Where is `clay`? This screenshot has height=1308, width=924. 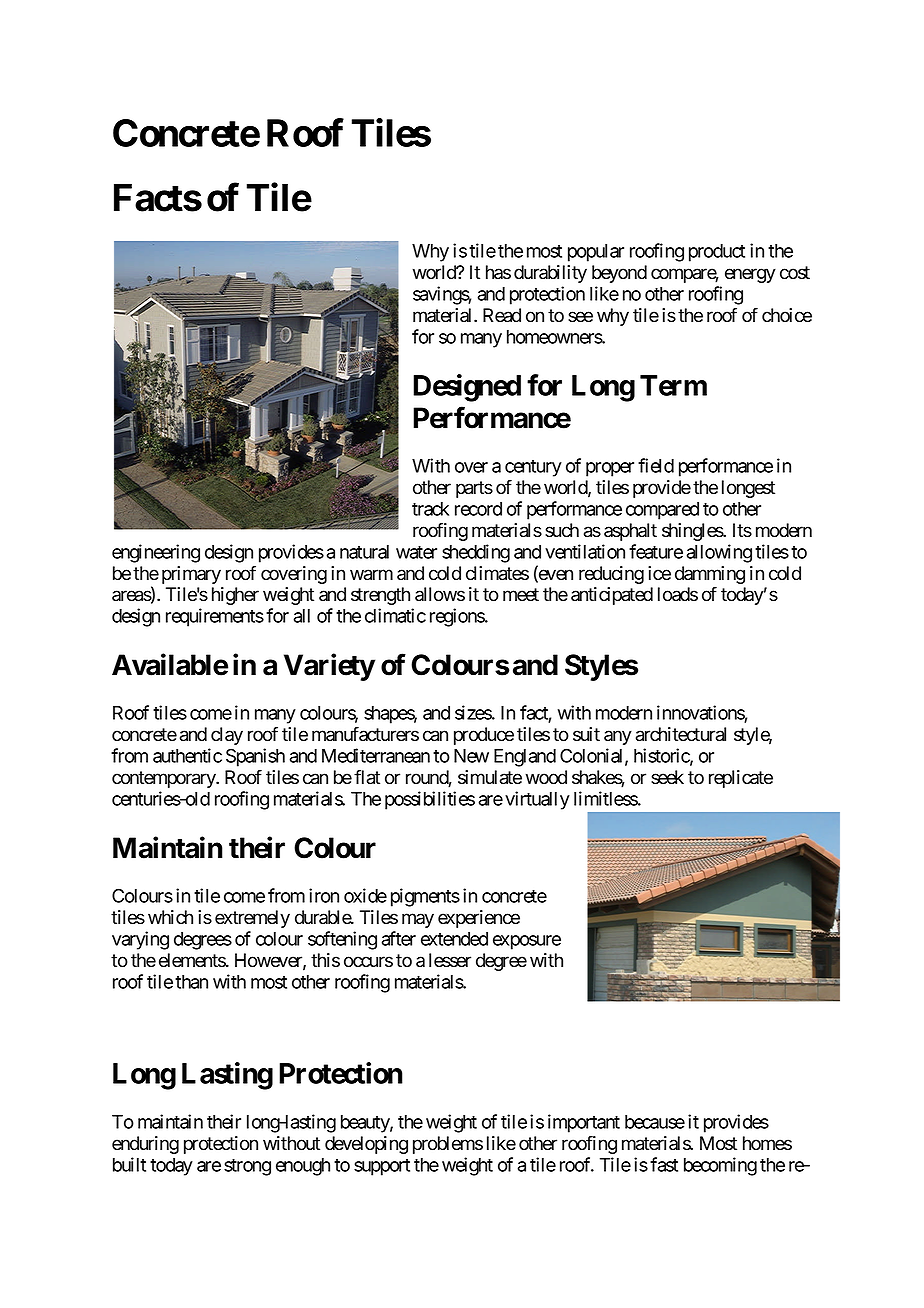 clay is located at coordinates (227, 736).
